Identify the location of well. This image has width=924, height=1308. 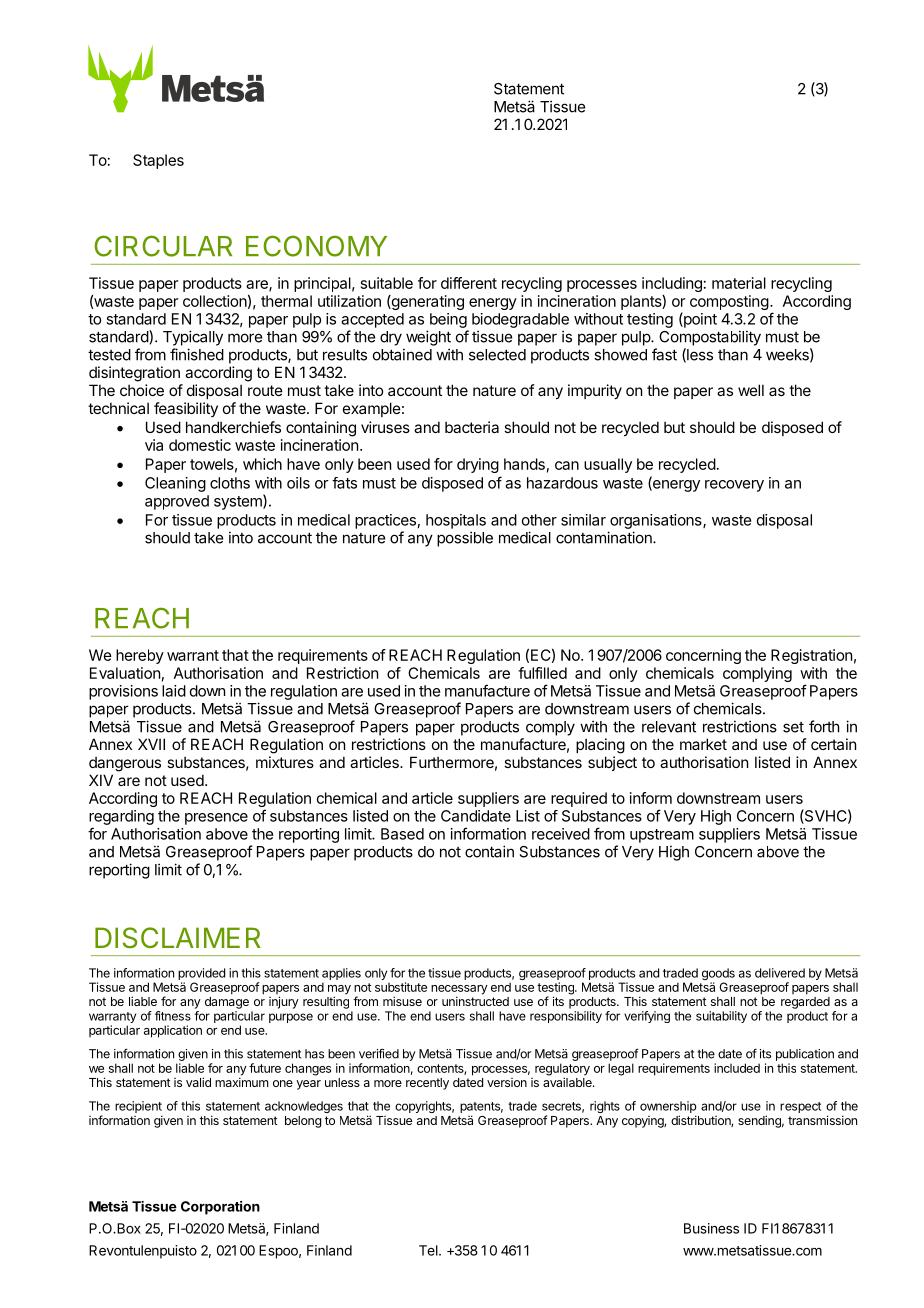
(751, 390).
